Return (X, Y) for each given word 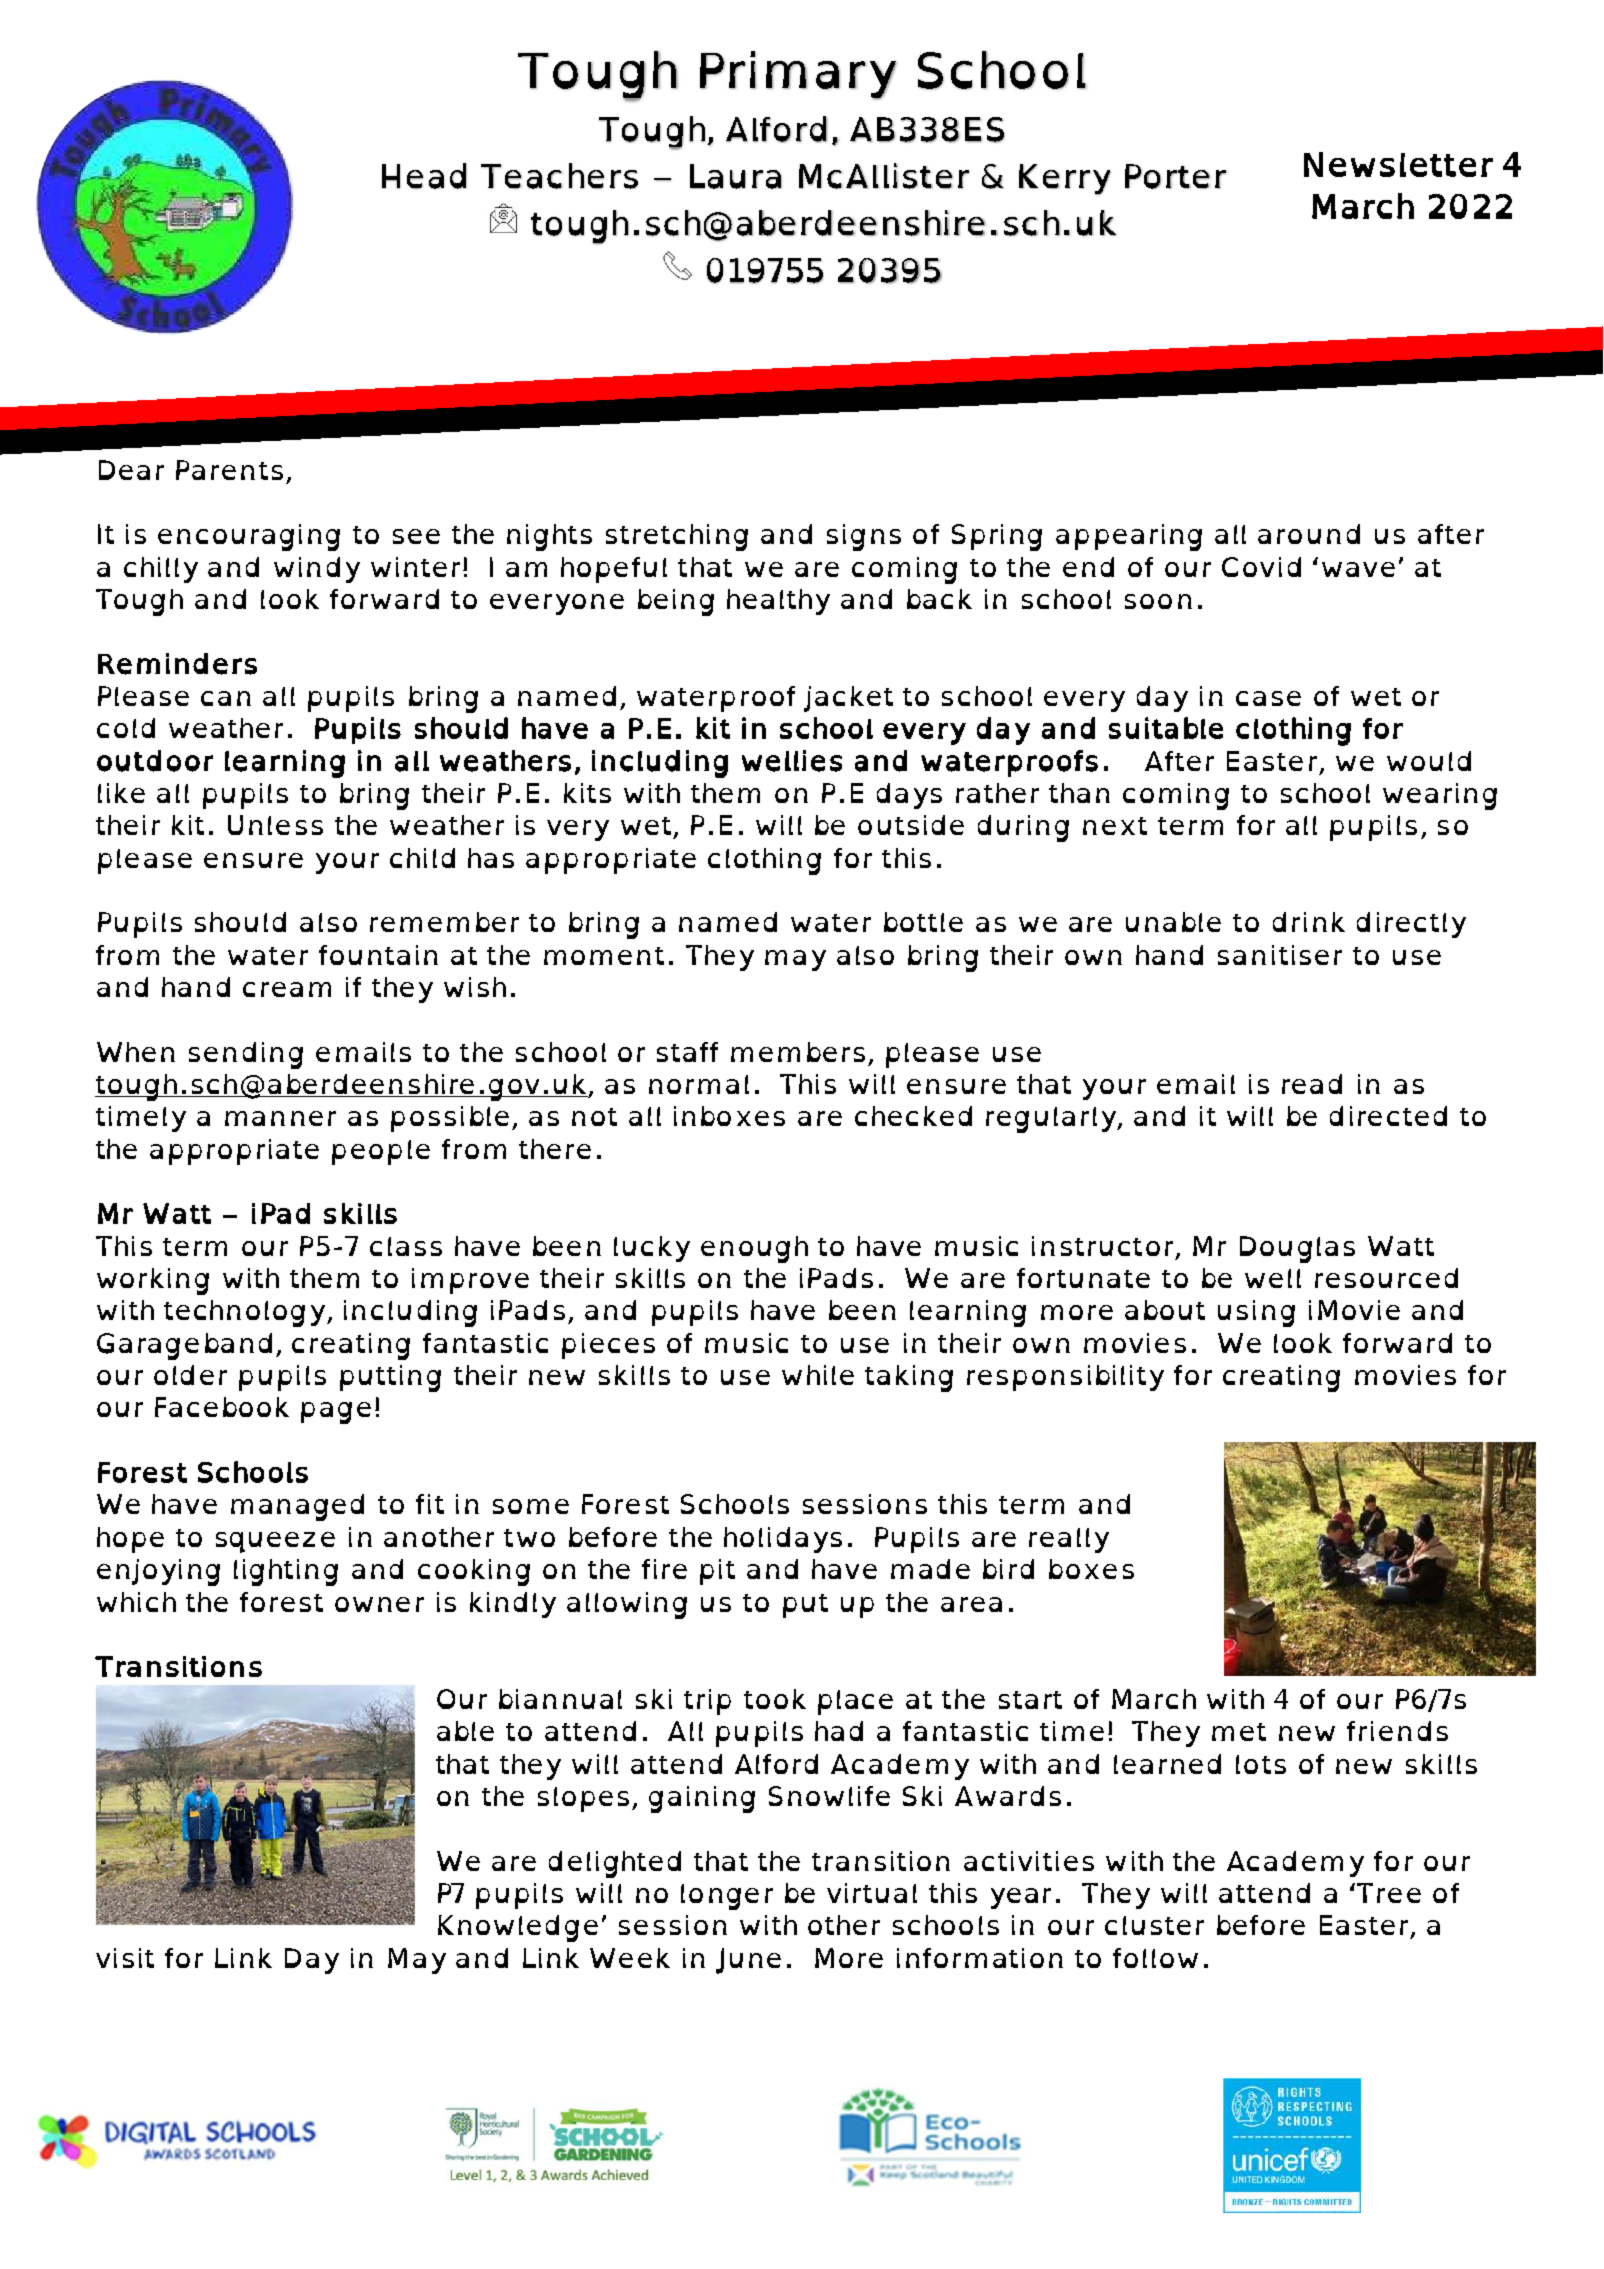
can (226, 698)
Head (424, 176)
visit (125, 1958)
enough (754, 1249)
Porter (1176, 176)
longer (727, 1897)
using (1256, 1313)
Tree (1389, 1893)
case (1268, 698)
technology (246, 1313)
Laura (736, 176)
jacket (848, 699)
